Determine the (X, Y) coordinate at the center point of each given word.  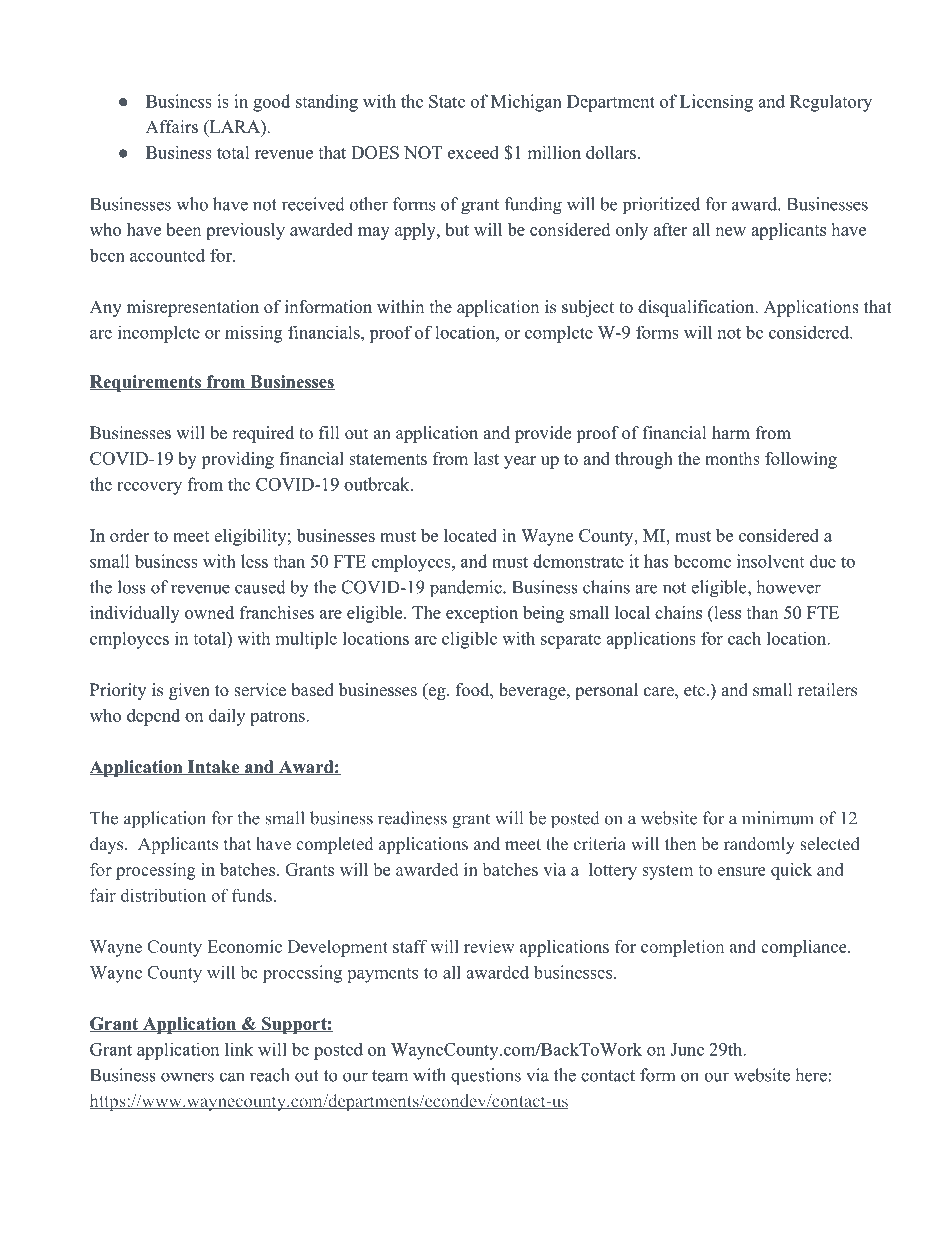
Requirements (146, 383)
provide (543, 434)
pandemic (467, 589)
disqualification (697, 308)
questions (486, 1076)
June (687, 1049)
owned (209, 612)
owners (187, 1077)
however (788, 587)
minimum (778, 818)
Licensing (716, 103)
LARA (234, 128)
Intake (213, 768)
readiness (412, 818)
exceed (473, 152)
